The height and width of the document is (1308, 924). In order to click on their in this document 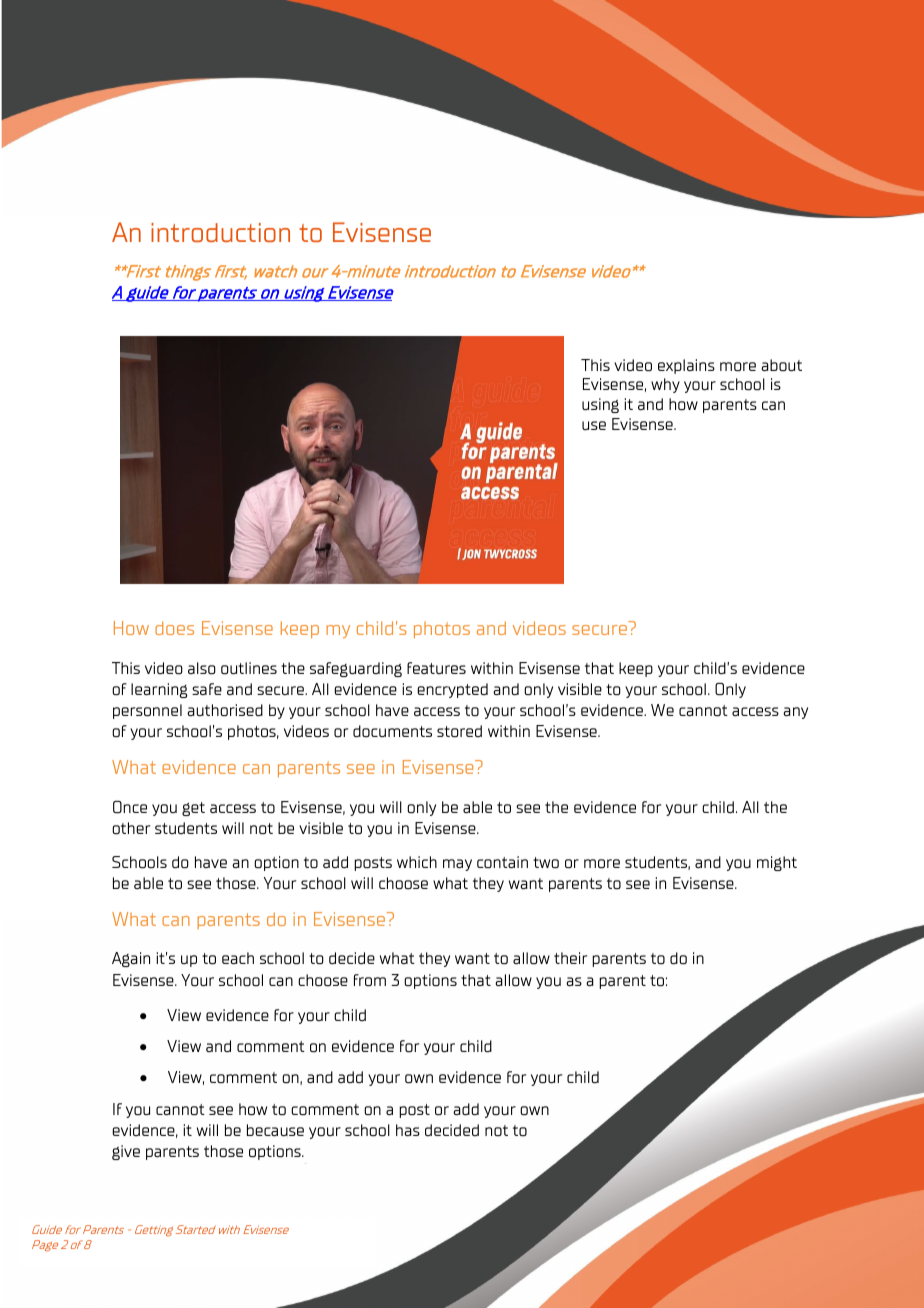, I will do `click(570, 958)`.
